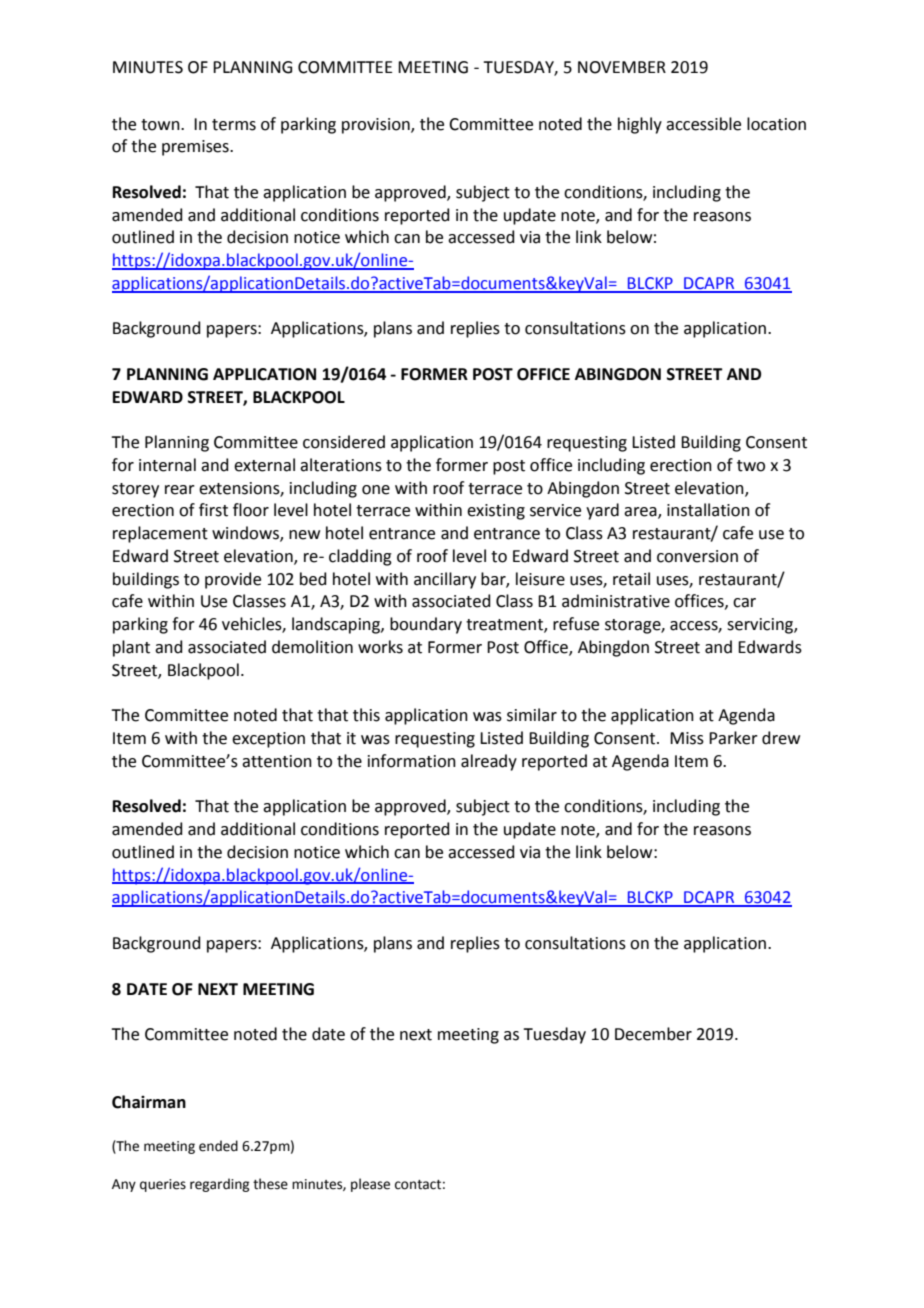 The image size is (924, 1308). What do you see at coordinates (370, 1185) in the image?
I see `please` at bounding box center [370, 1185].
